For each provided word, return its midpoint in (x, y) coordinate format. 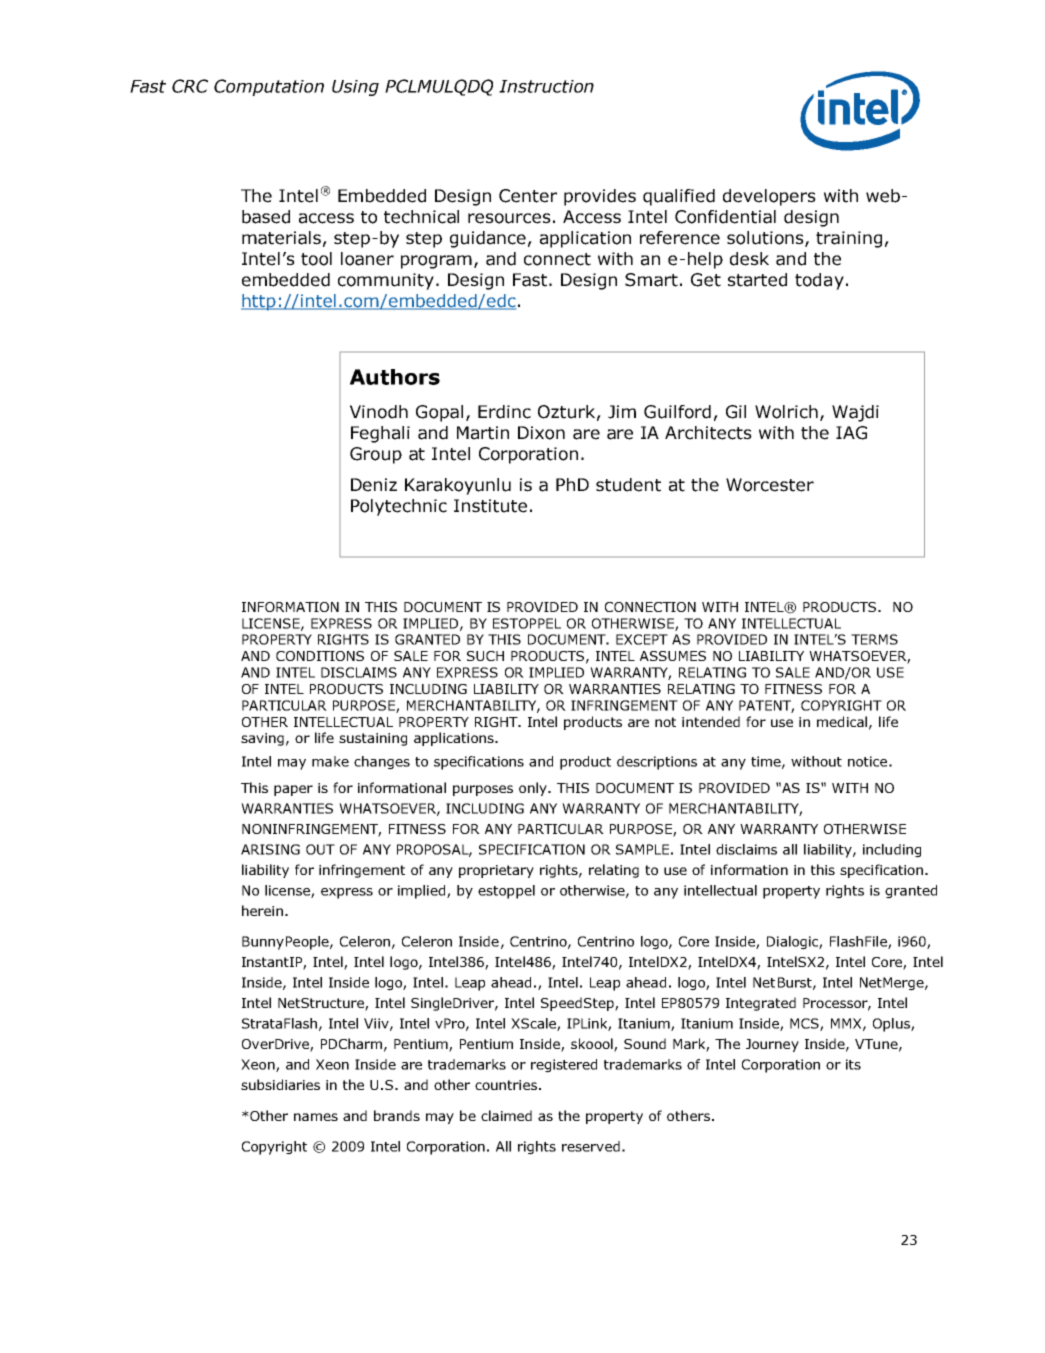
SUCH (485, 656)
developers (769, 197)
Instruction (546, 86)
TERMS (874, 639)
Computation (269, 87)
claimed (506, 1115)
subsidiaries (280, 1084)
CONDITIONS (320, 656)
